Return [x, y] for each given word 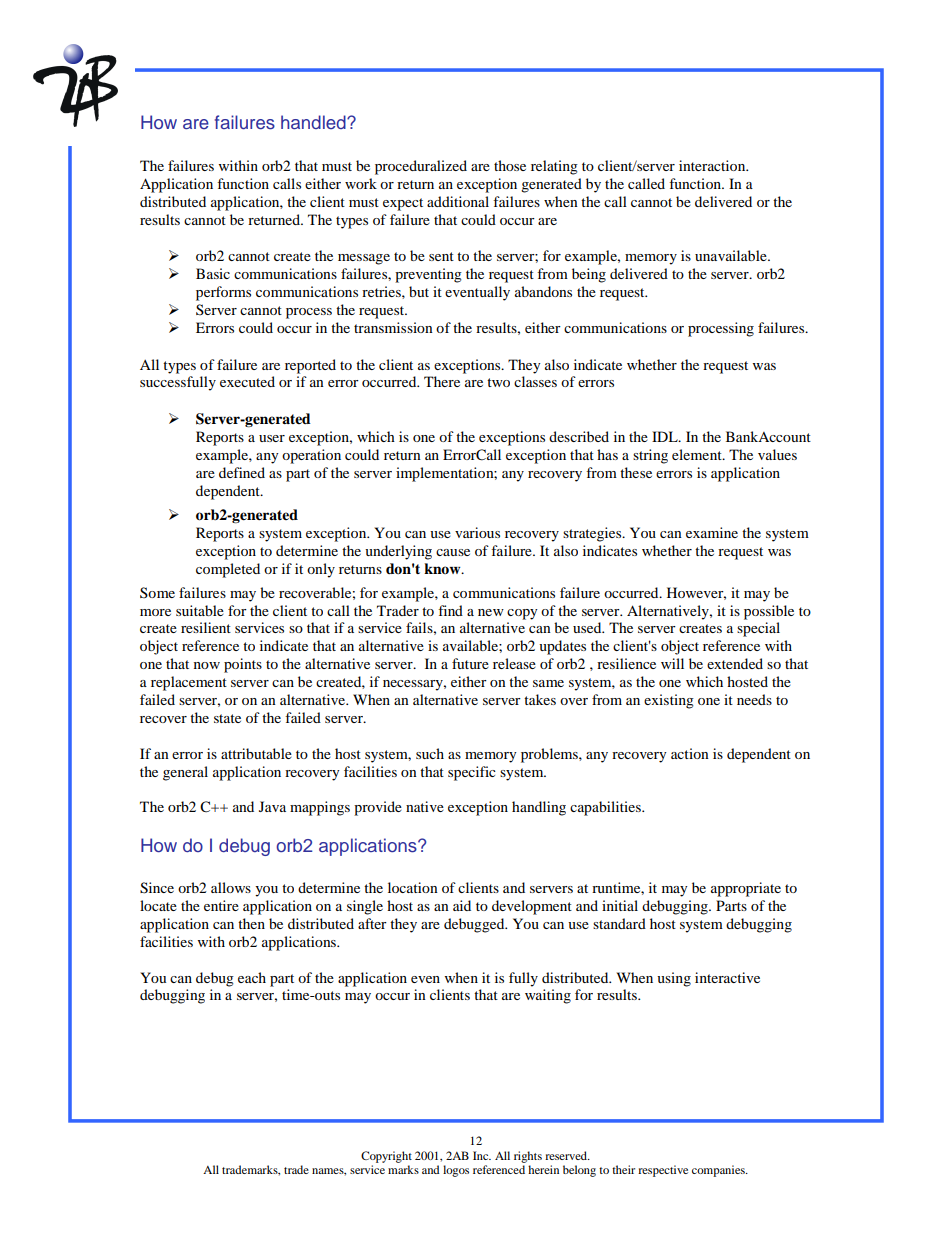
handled [314, 122]
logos [456, 1171]
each [252, 977]
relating [554, 167]
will [672, 663]
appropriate [746, 889]
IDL [666, 436]
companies [719, 1171]
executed [247, 381]
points [243, 665]
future [470, 663]
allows [231, 887]
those [510, 165]
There [442, 381]
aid [462, 905]
